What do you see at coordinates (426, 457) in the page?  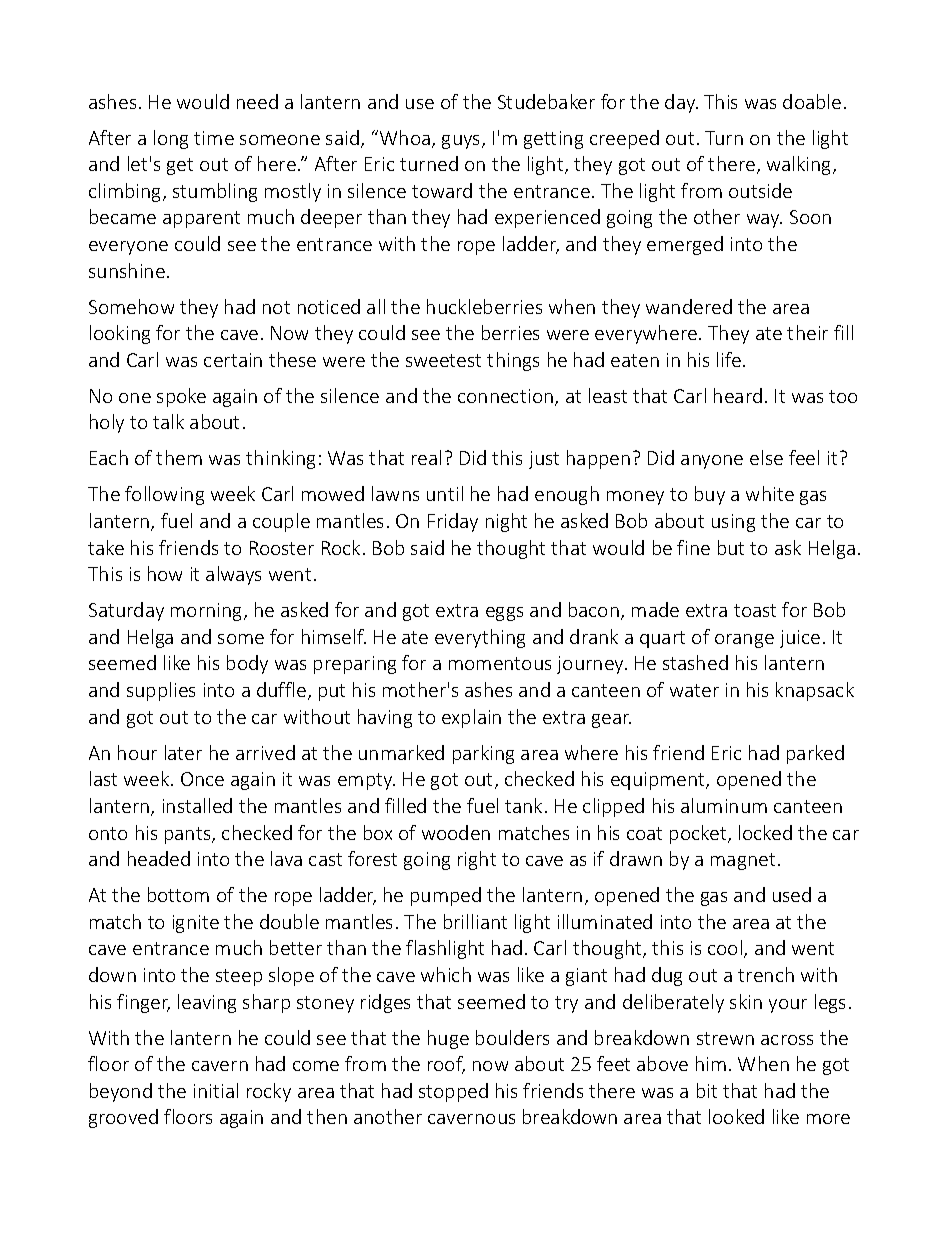 I see `real` at bounding box center [426, 457].
